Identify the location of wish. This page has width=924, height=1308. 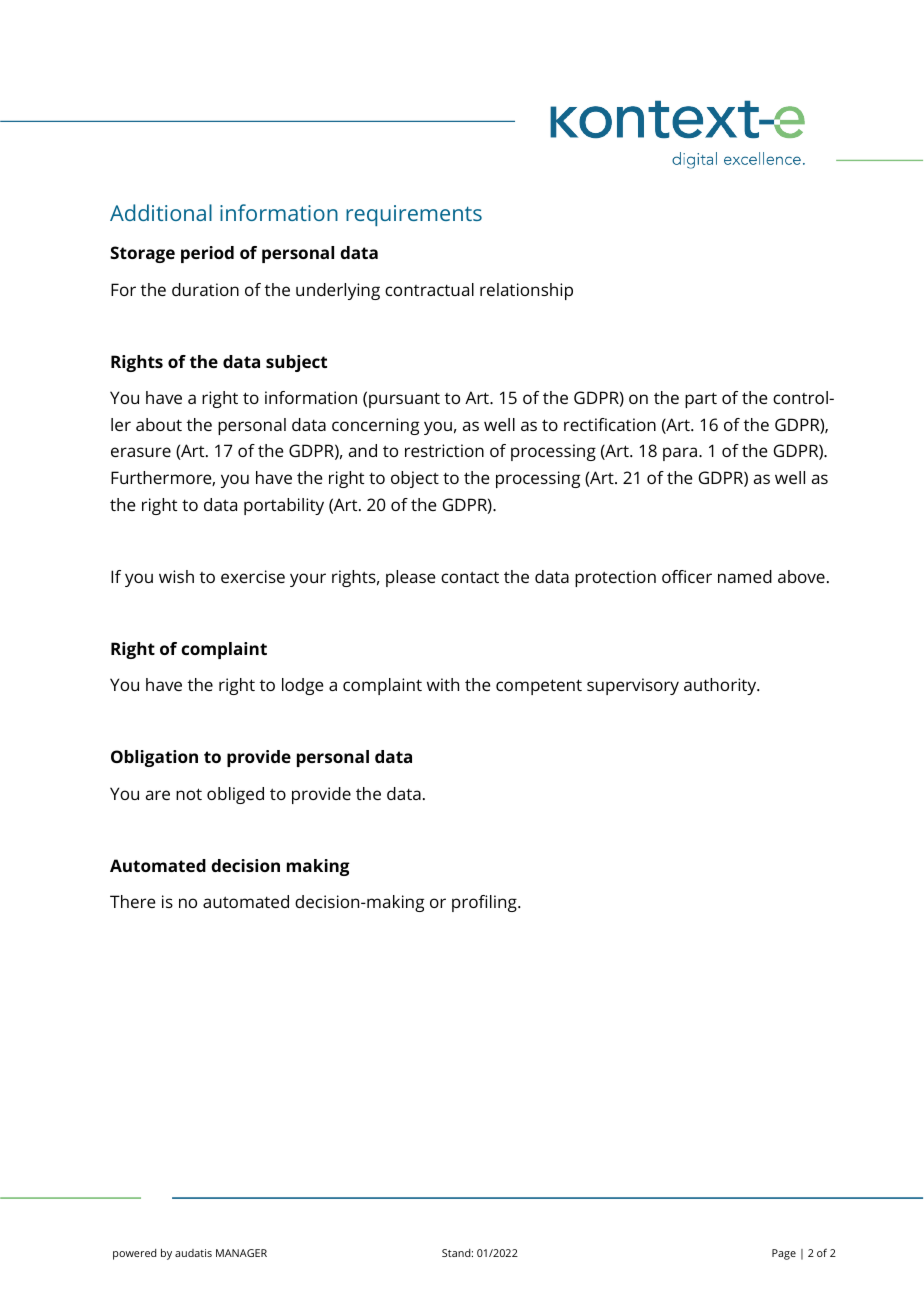
(176, 576).
